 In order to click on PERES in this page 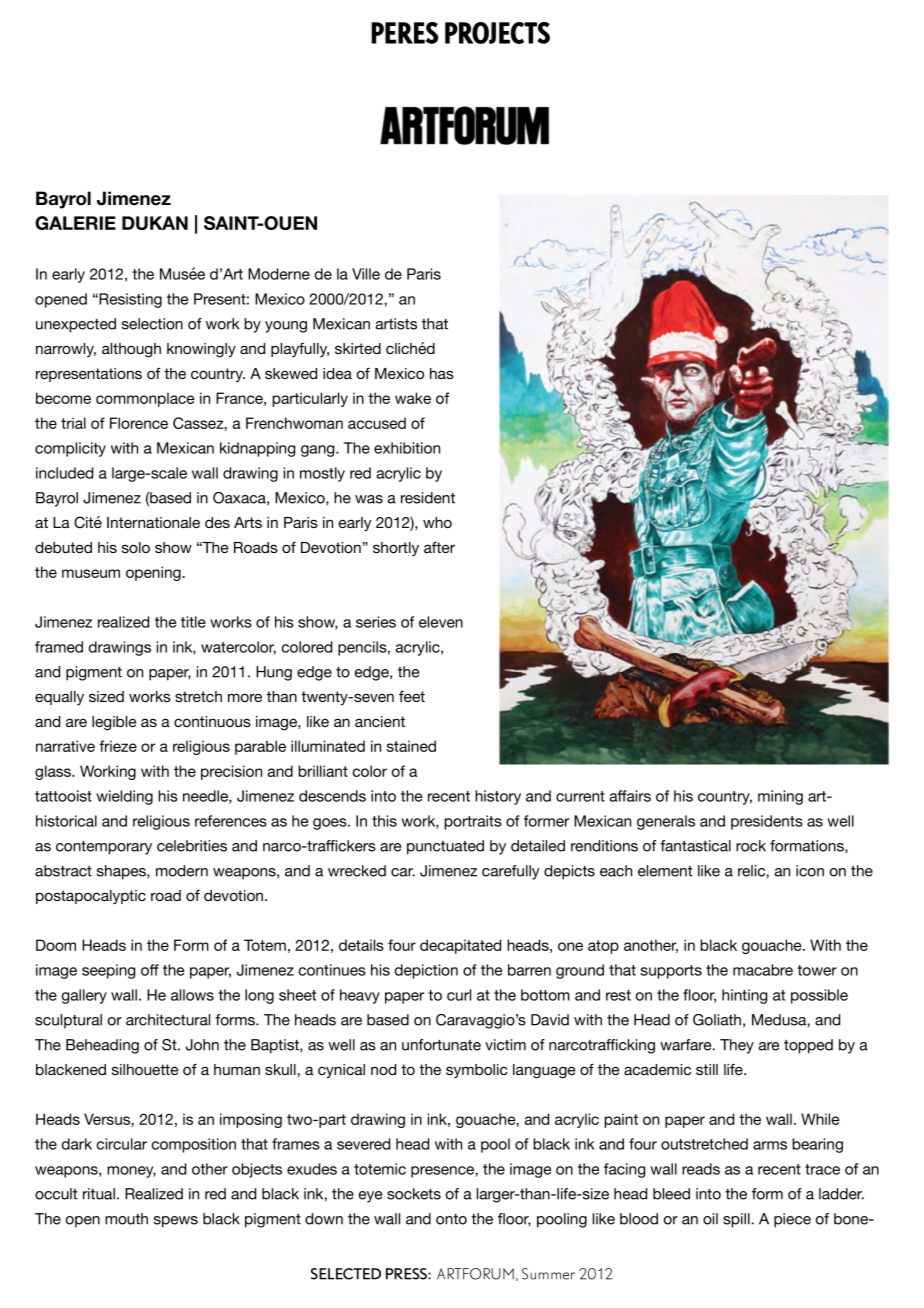, I will do `click(404, 33)`.
